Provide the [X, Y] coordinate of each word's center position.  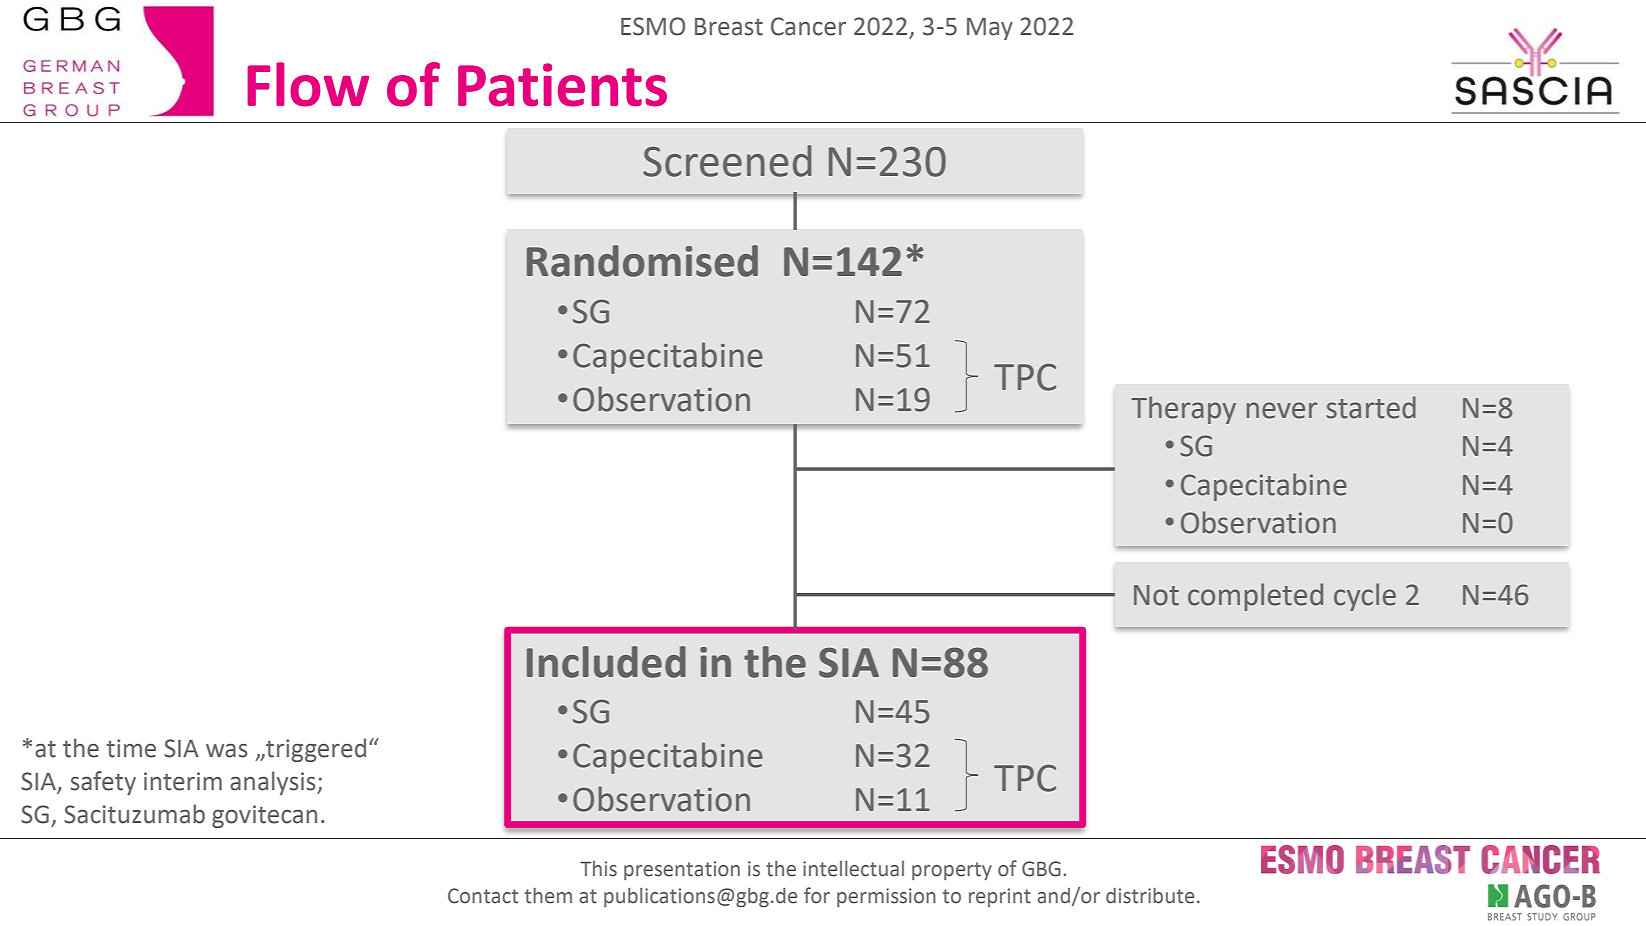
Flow [308, 84]
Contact [483, 896]
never [1282, 410]
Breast [729, 27]
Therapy [1183, 410]
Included [606, 662]
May [990, 29]
